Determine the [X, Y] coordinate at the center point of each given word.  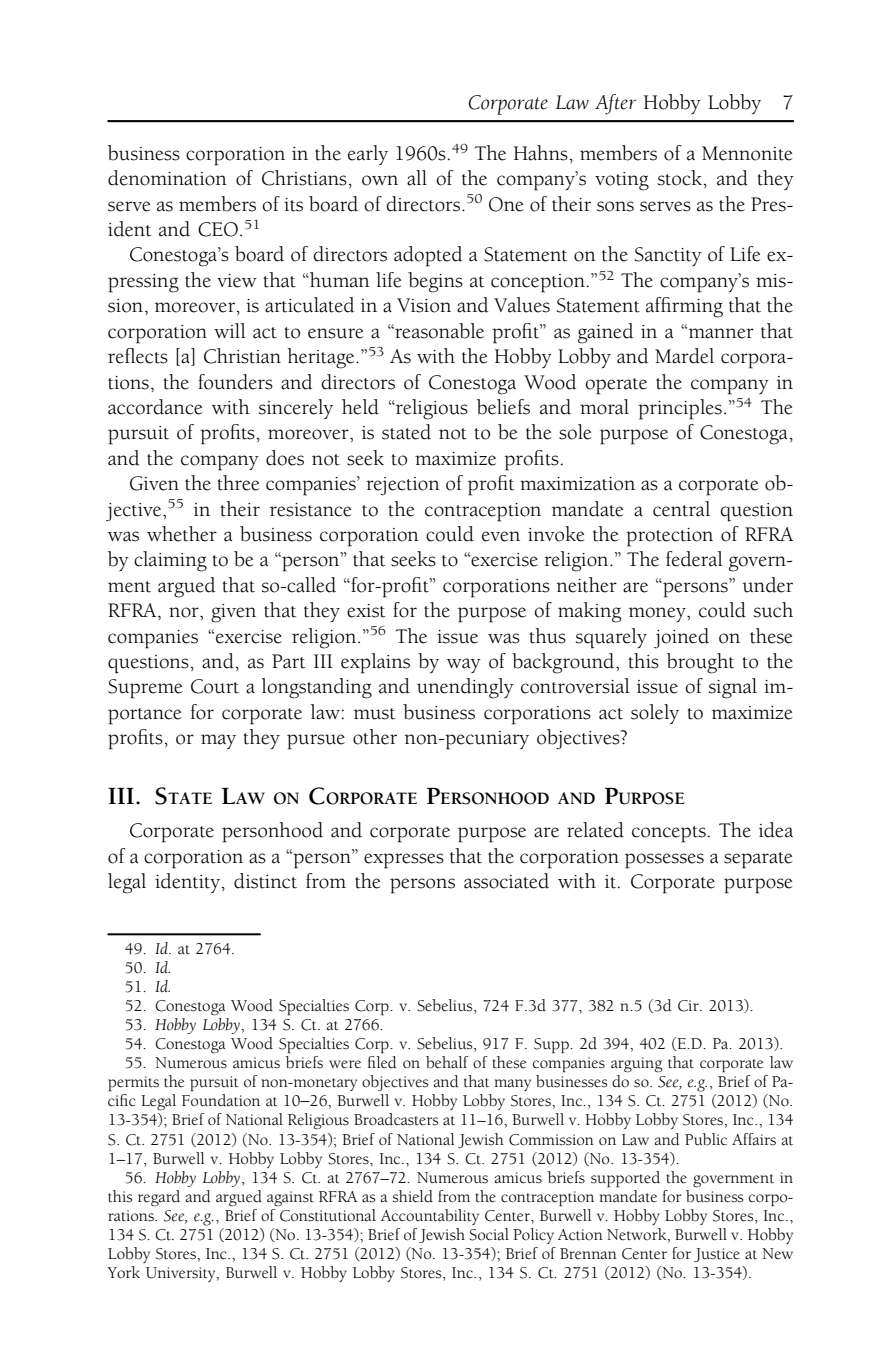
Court [215, 686]
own [380, 180]
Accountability [430, 1217]
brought [700, 663]
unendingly [465, 688]
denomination [167, 178]
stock [680, 178]
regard [159, 1198]
